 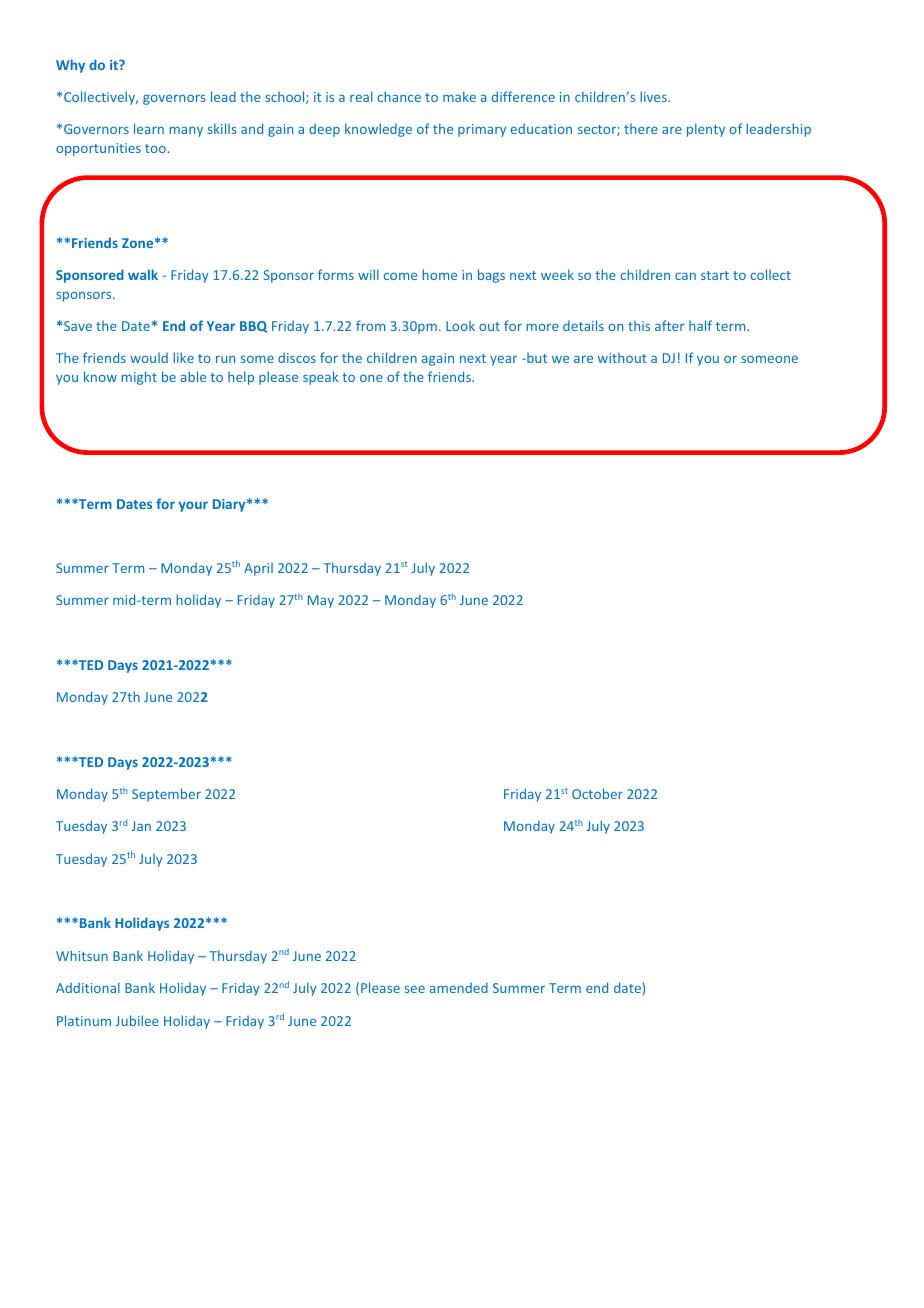 What do you see at coordinates (370, 325) in the screenshot?
I see `from` at bounding box center [370, 325].
